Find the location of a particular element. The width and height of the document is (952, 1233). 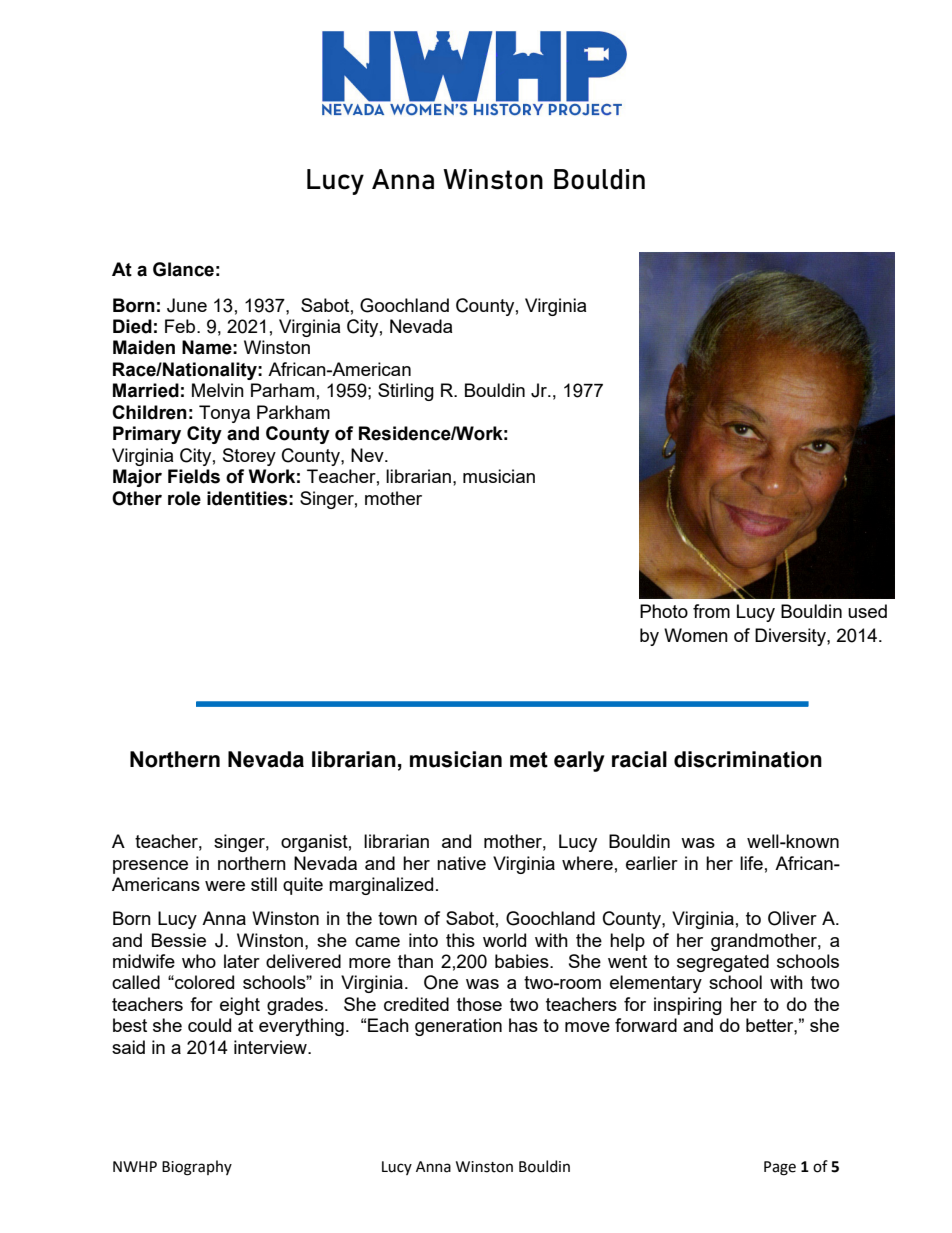

discrimination is located at coordinates (748, 759).
